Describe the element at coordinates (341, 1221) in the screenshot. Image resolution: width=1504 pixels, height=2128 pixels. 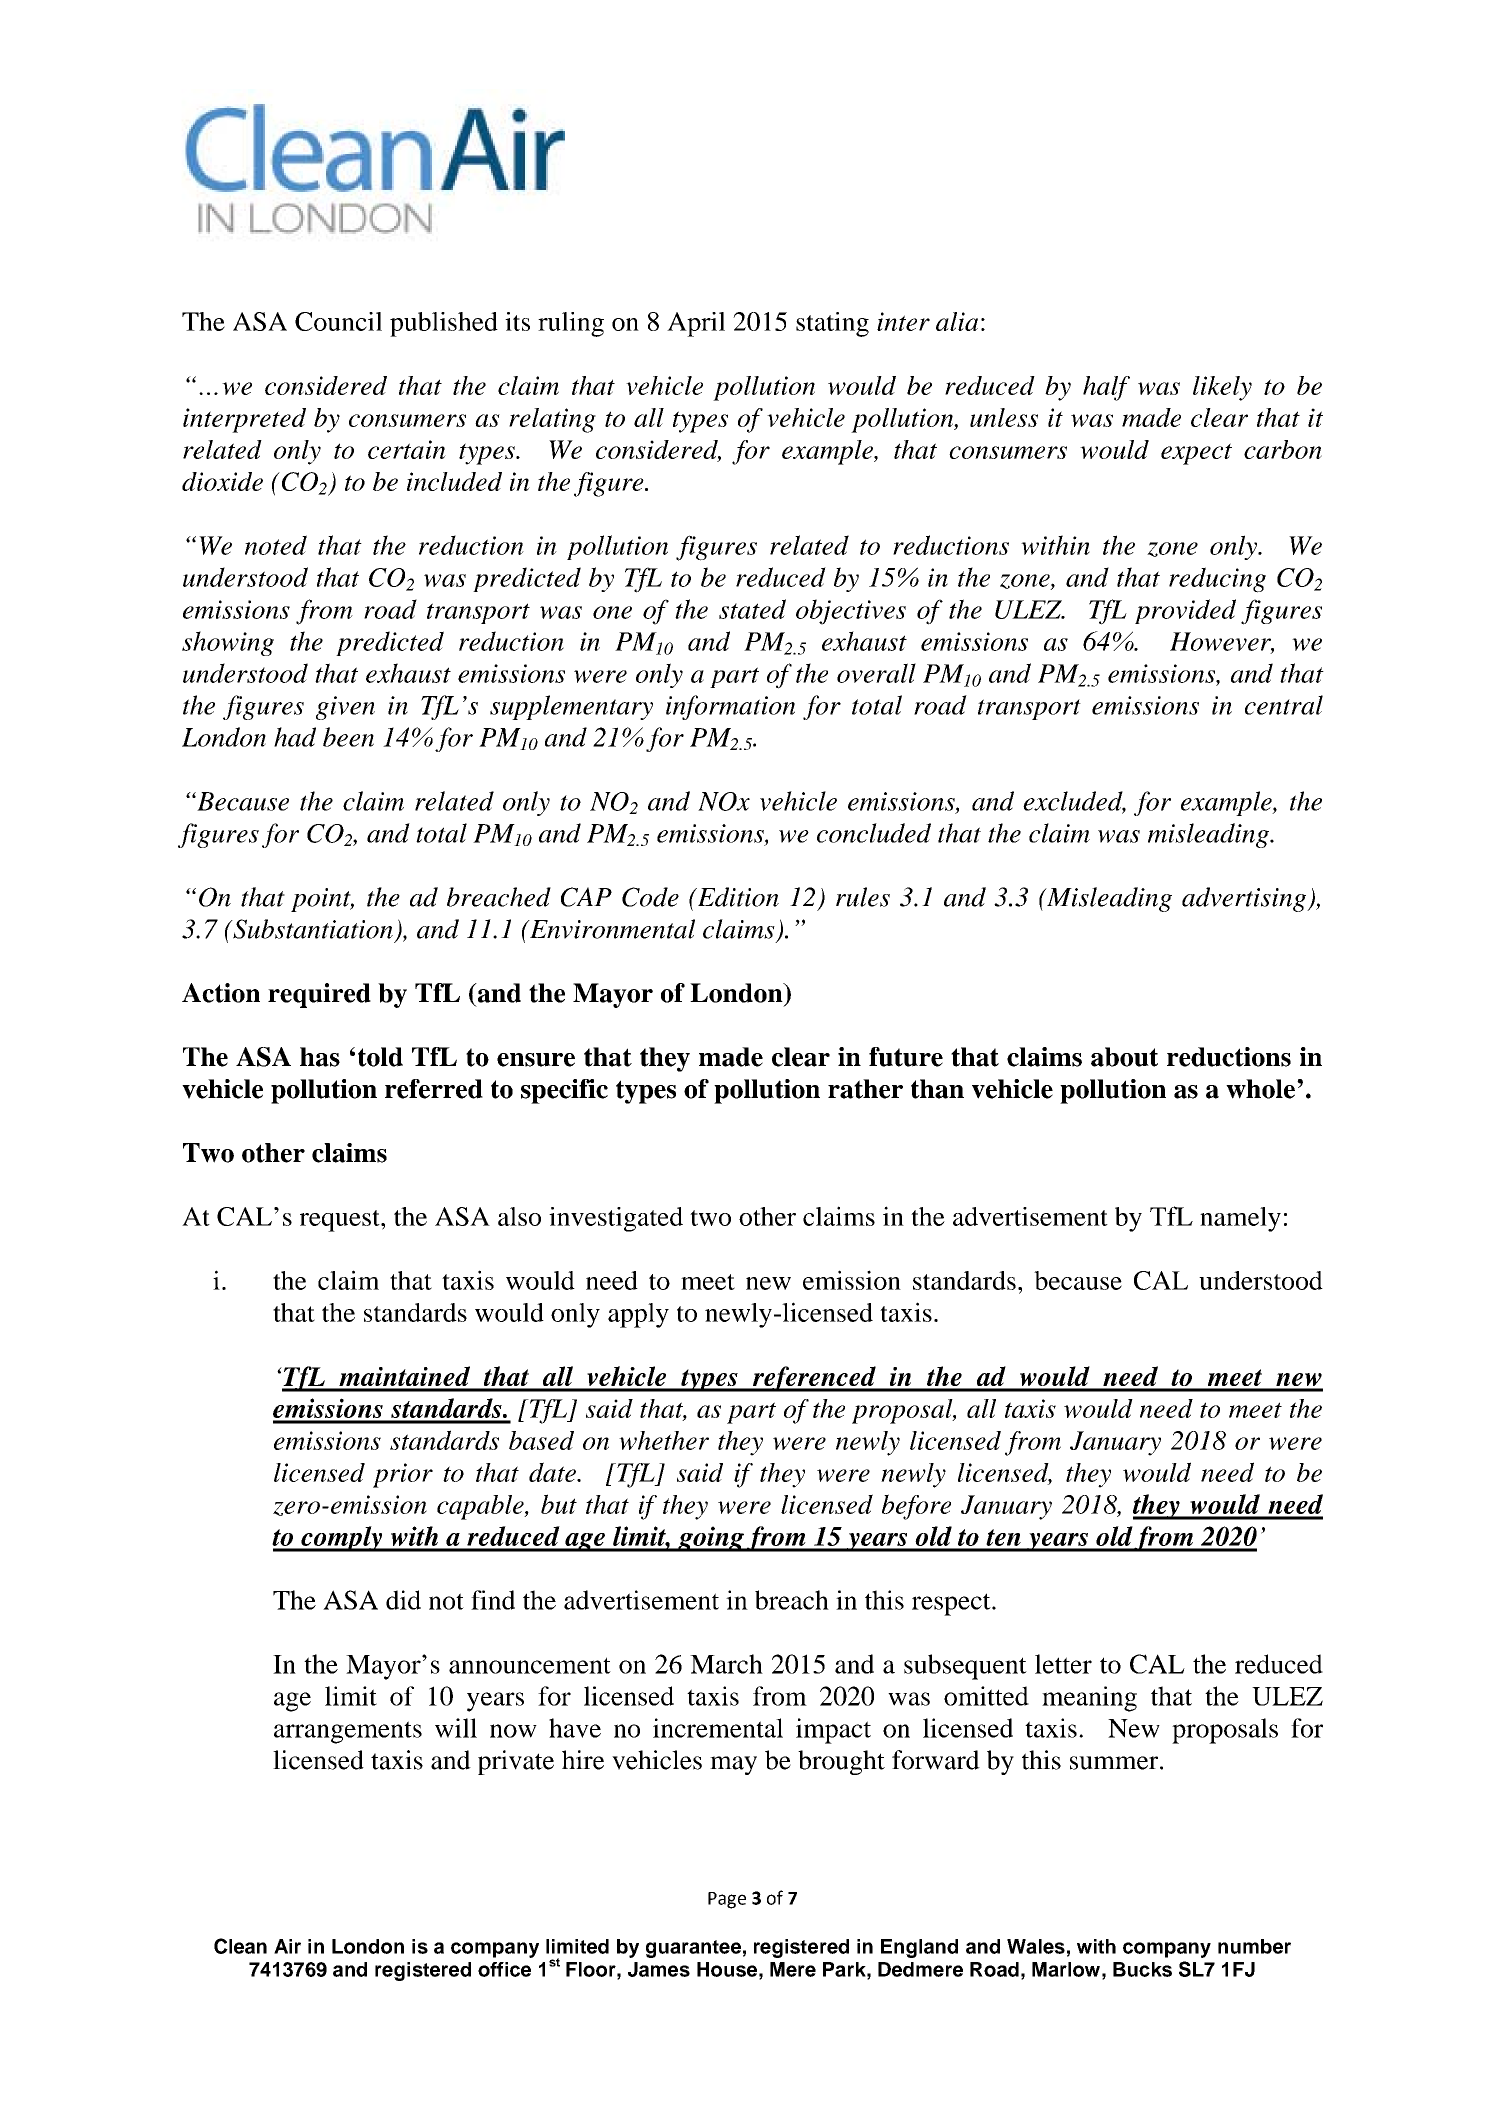
I see `request` at that location.
